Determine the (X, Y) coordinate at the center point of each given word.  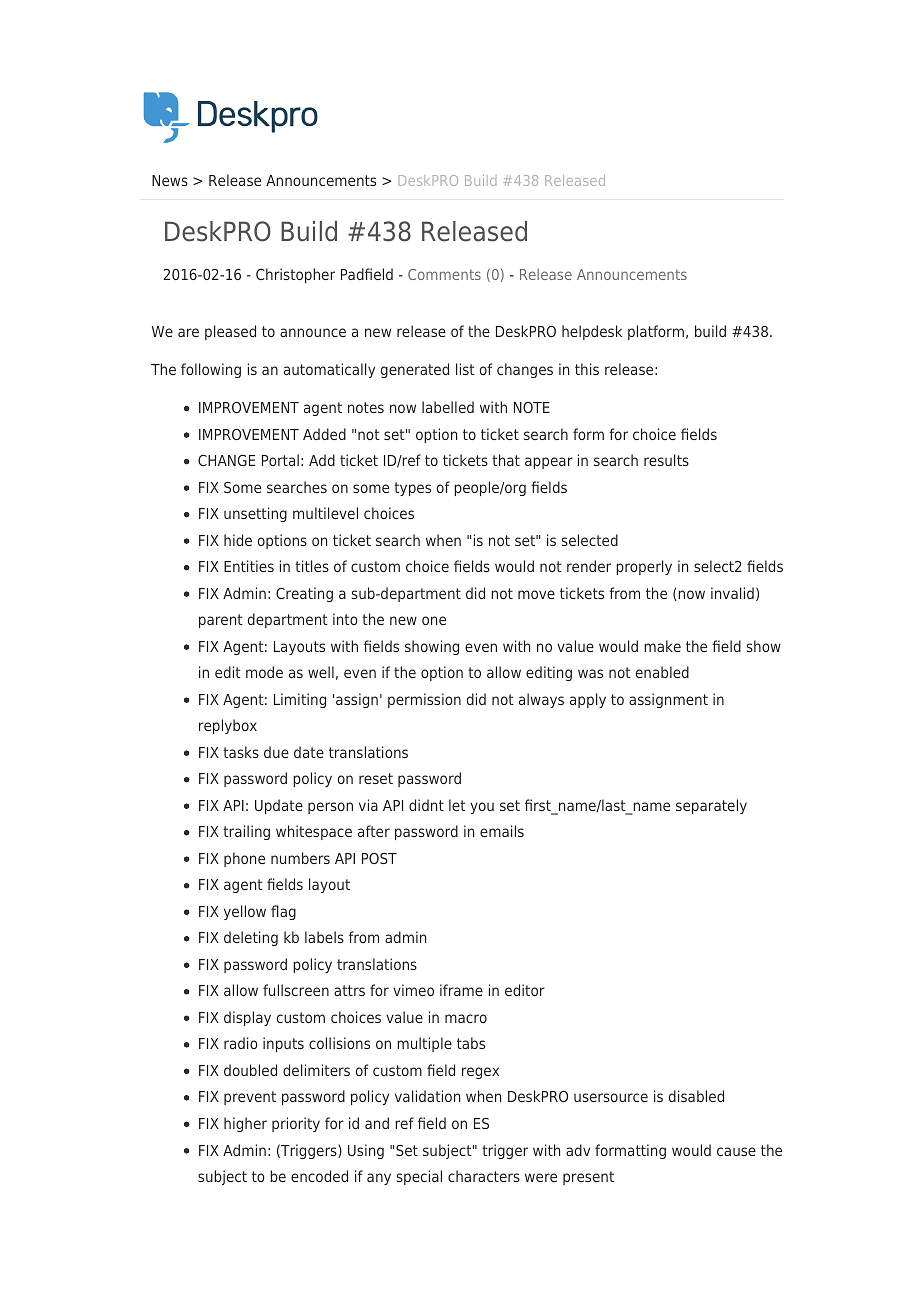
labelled (448, 407)
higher (245, 1124)
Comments (444, 274)
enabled (662, 672)
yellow (245, 912)
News (170, 180)
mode (264, 672)
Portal (280, 460)
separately (711, 806)
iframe (461, 990)
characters (484, 1176)
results (666, 460)
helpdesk (592, 332)
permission (424, 700)
